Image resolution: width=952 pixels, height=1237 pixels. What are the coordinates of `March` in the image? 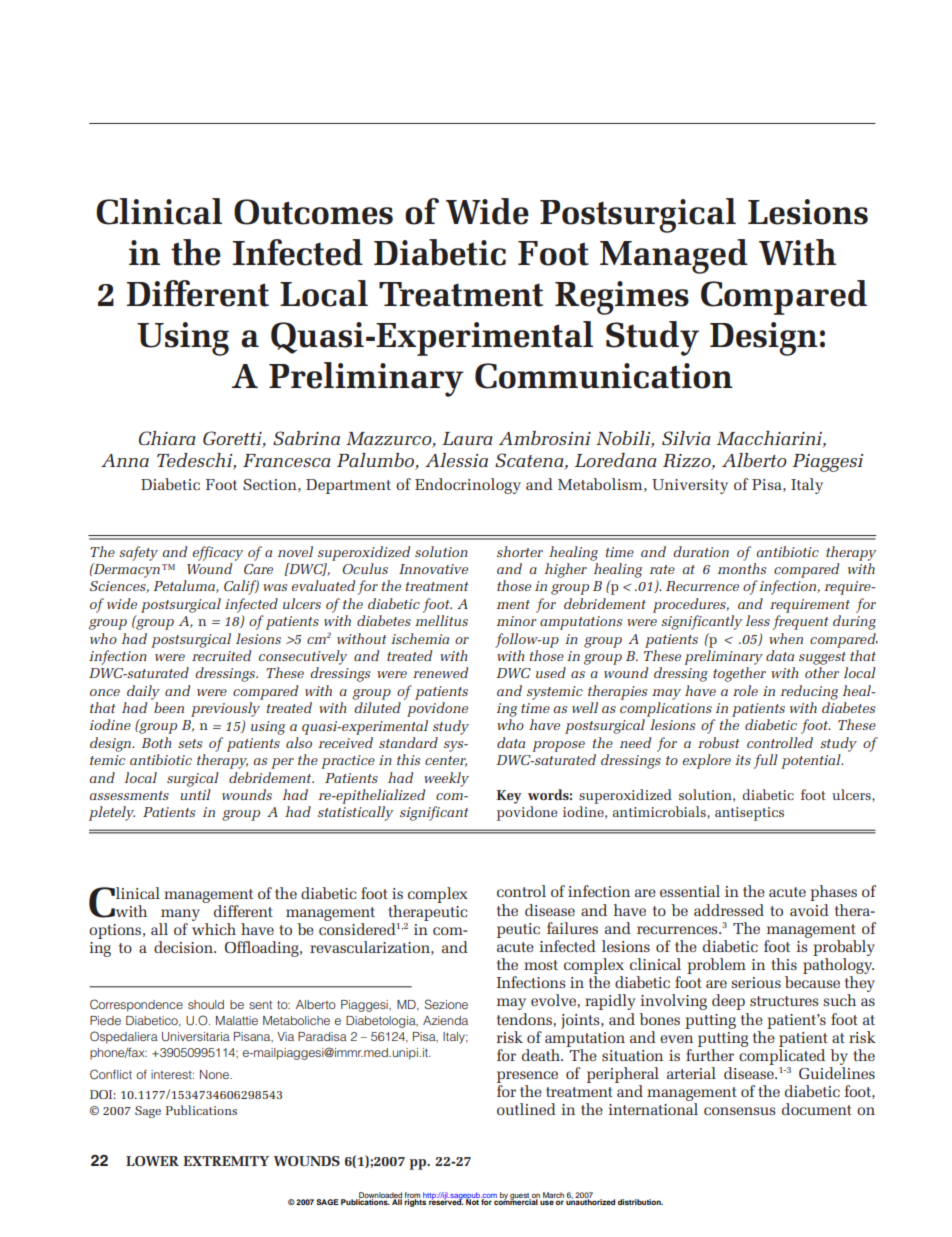 It's located at (553, 1195).
